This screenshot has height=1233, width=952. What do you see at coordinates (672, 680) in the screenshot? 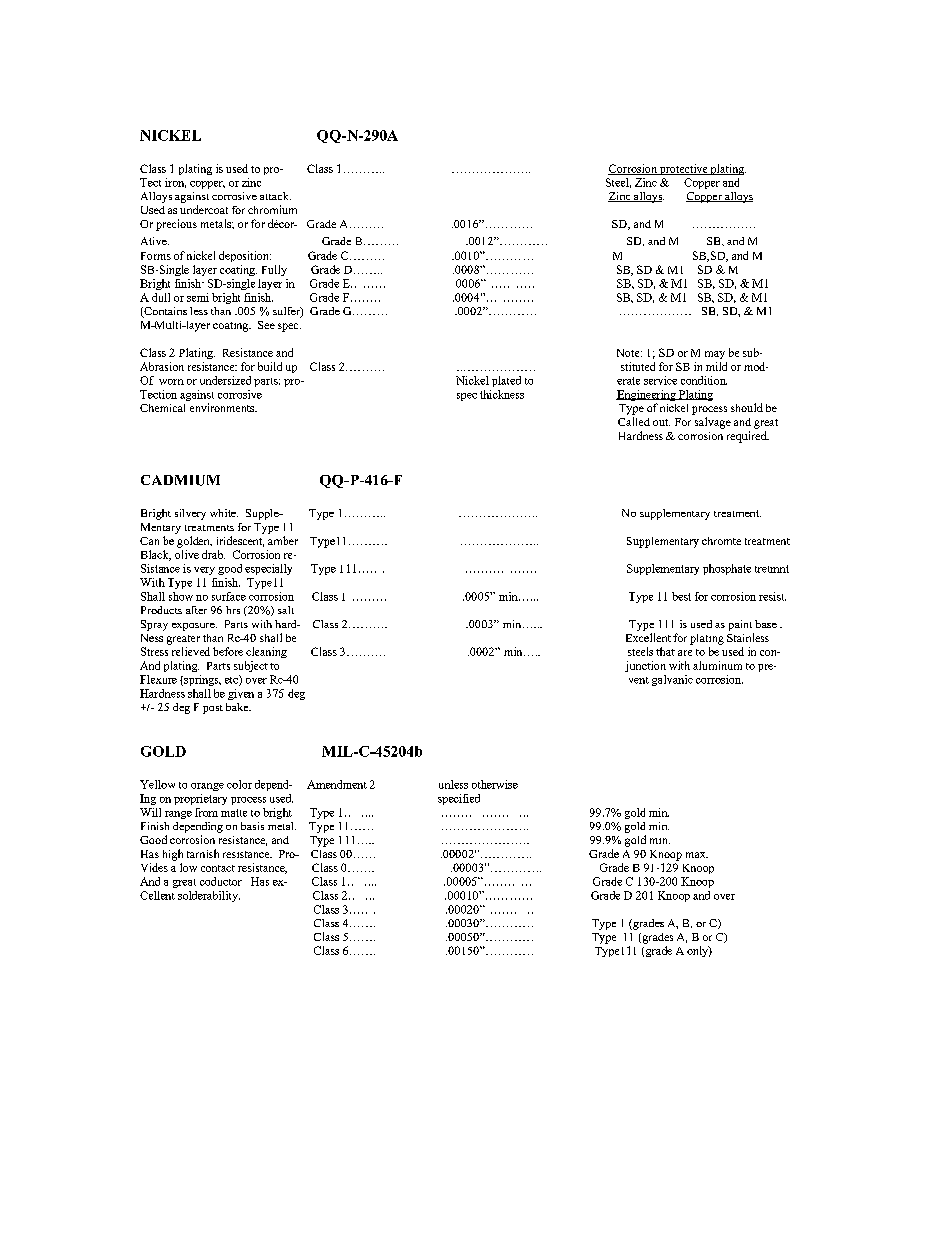
I see `galvanic` at bounding box center [672, 680].
